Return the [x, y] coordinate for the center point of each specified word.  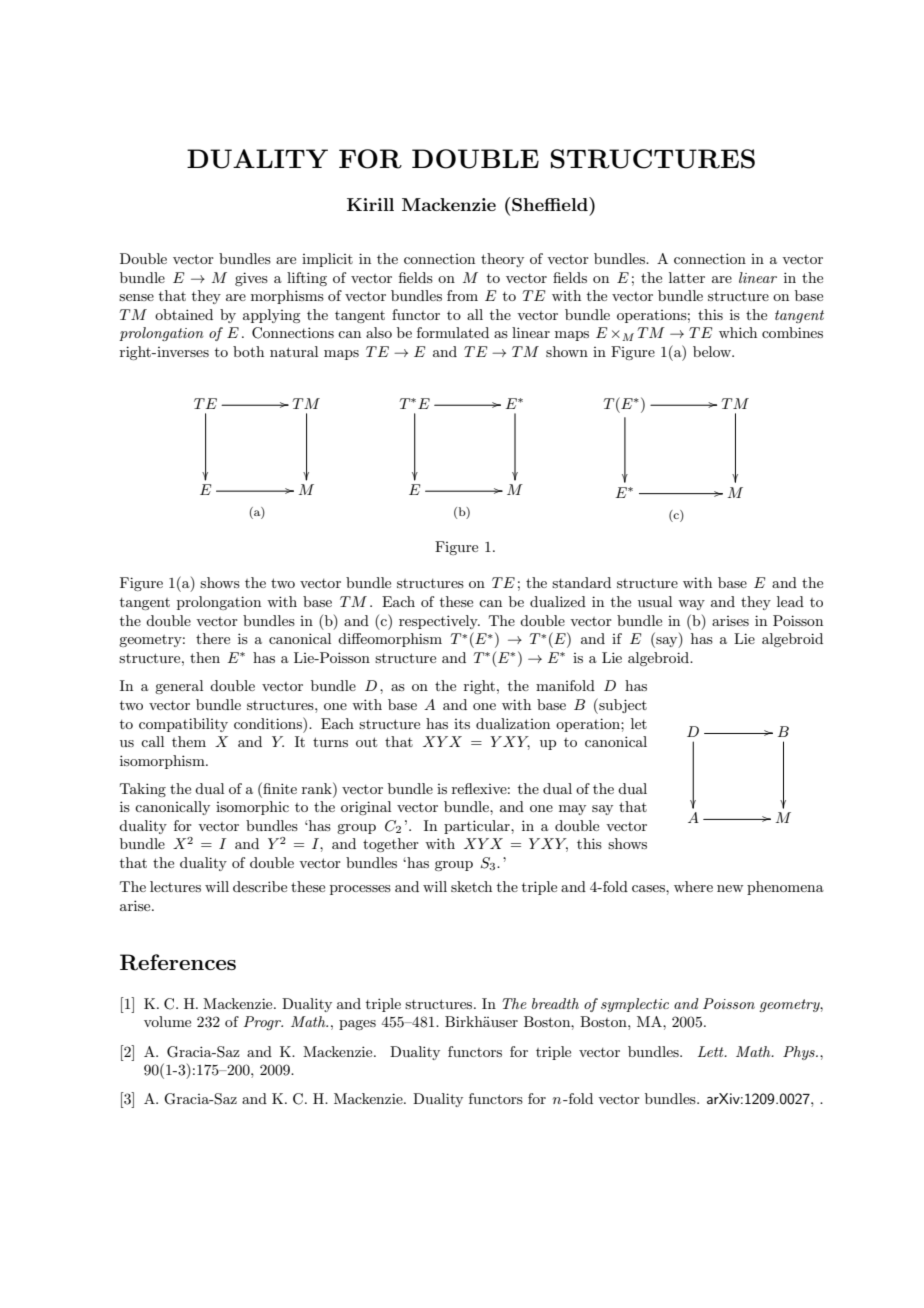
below [713, 351]
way [691, 605]
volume [167, 1021]
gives [251, 279]
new [730, 888]
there [213, 638]
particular [478, 827]
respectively [439, 622]
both [248, 351]
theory [502, 260]
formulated [453, 332]
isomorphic [252, 808]
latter [687, 277]
